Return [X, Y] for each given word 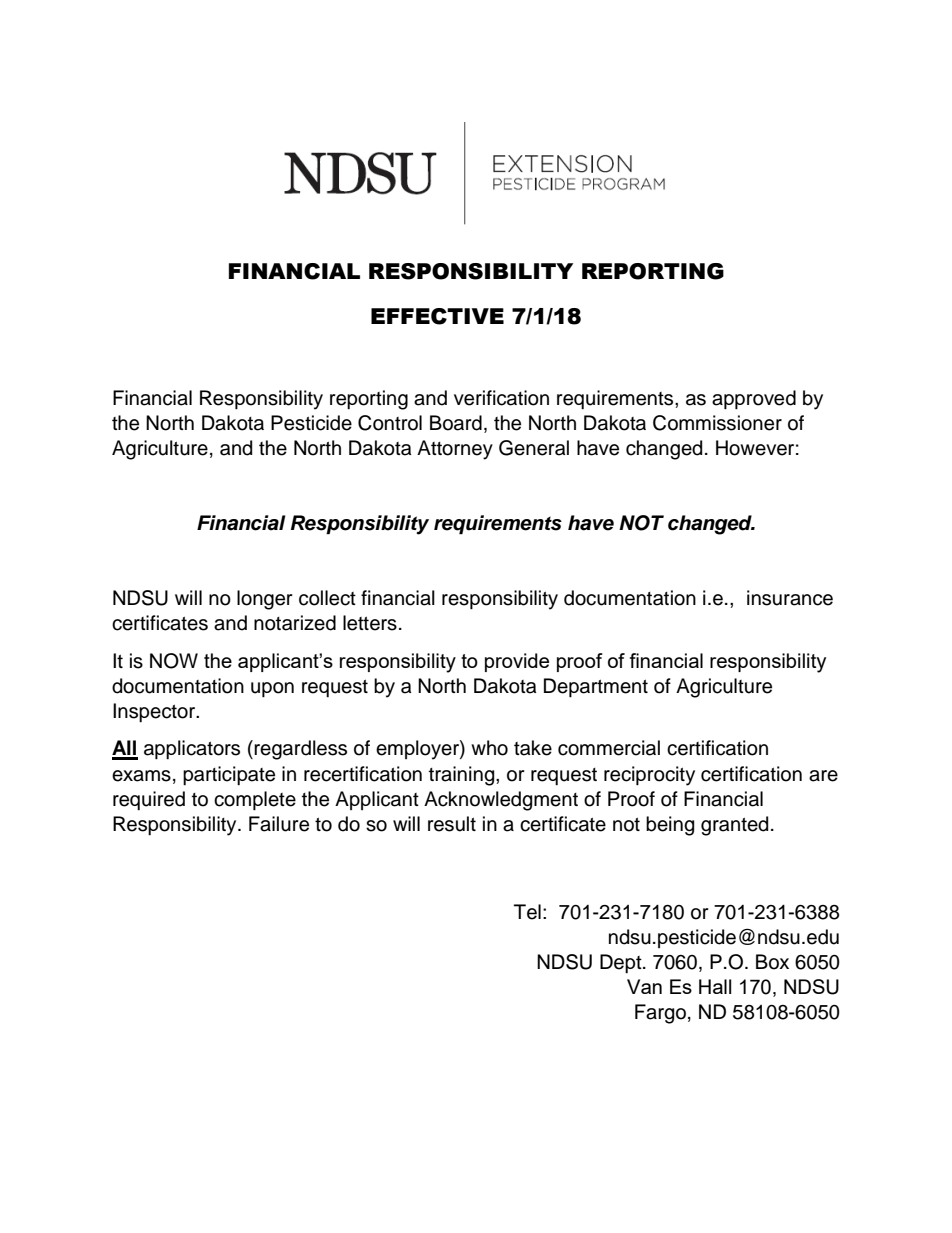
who [489, 748]
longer [265, 600]
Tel [527, 912]
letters [370, 623]
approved [754, 399]
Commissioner [717, 423]
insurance [790, 598]
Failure [279, 824]
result [452, 824]
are [823, 776]
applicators [192, 749]
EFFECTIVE [437, 316]
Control [390, 423]
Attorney [455, 450]
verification [501, 398]
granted [734, 826]
